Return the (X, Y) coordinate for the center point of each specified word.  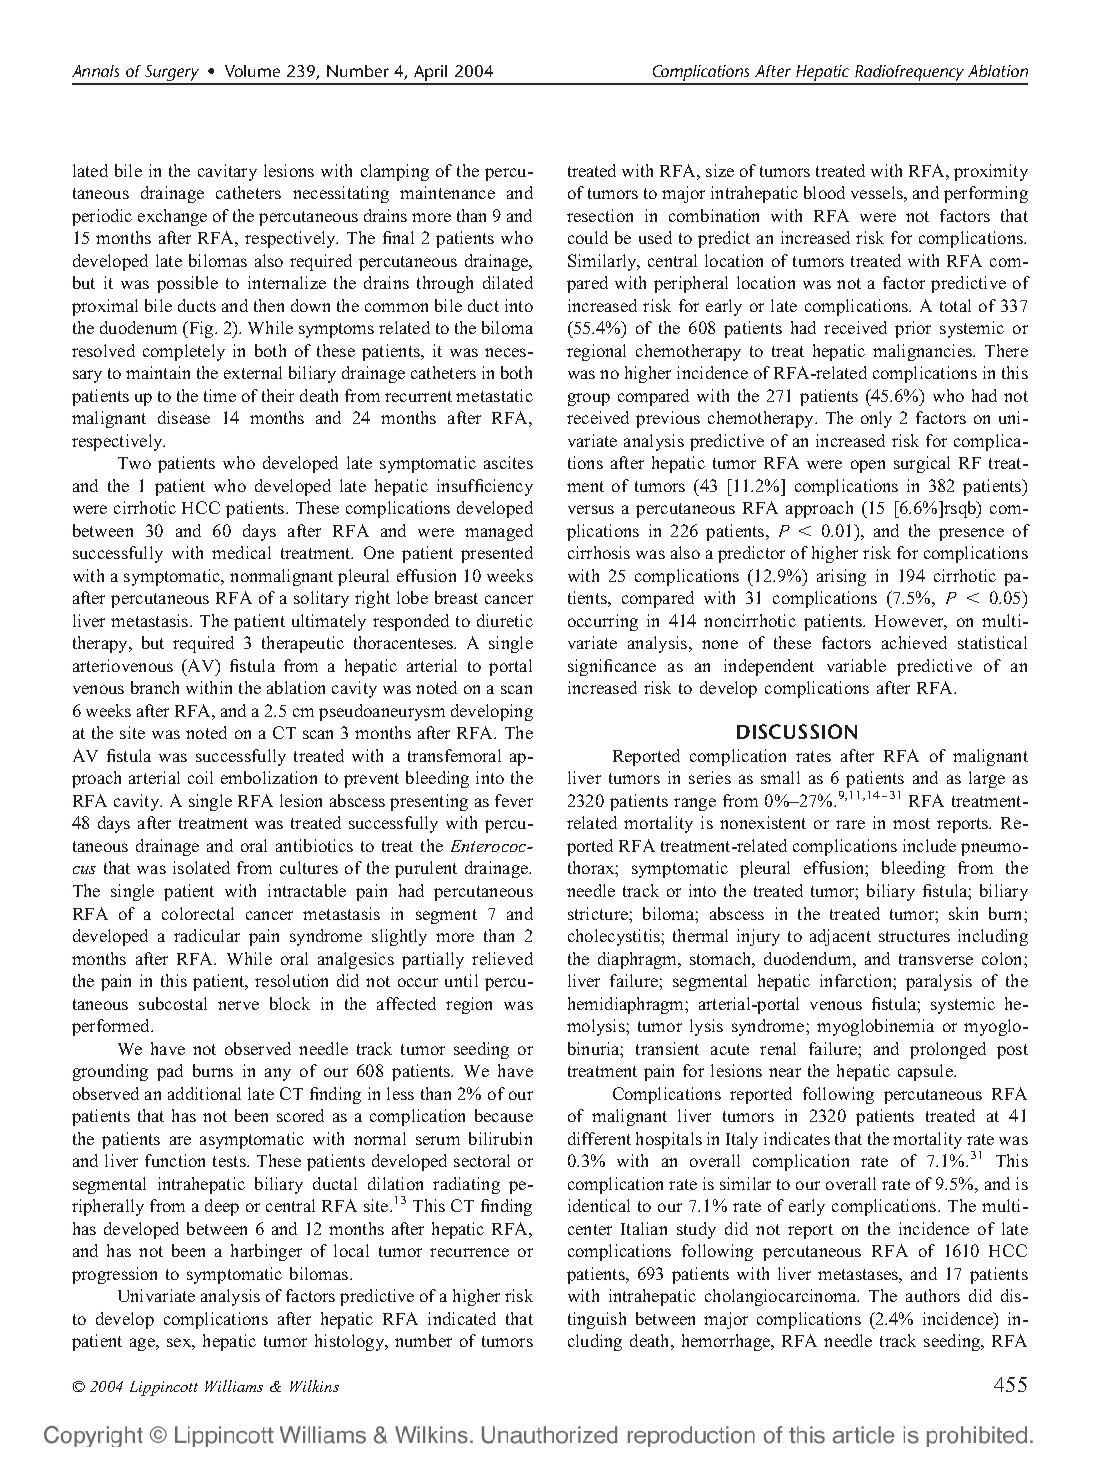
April (432, 74)
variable (856, 665)
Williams (234, 1386)
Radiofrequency (910, 74)
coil (200, 777)
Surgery (172, 74)
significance (612, 667)
